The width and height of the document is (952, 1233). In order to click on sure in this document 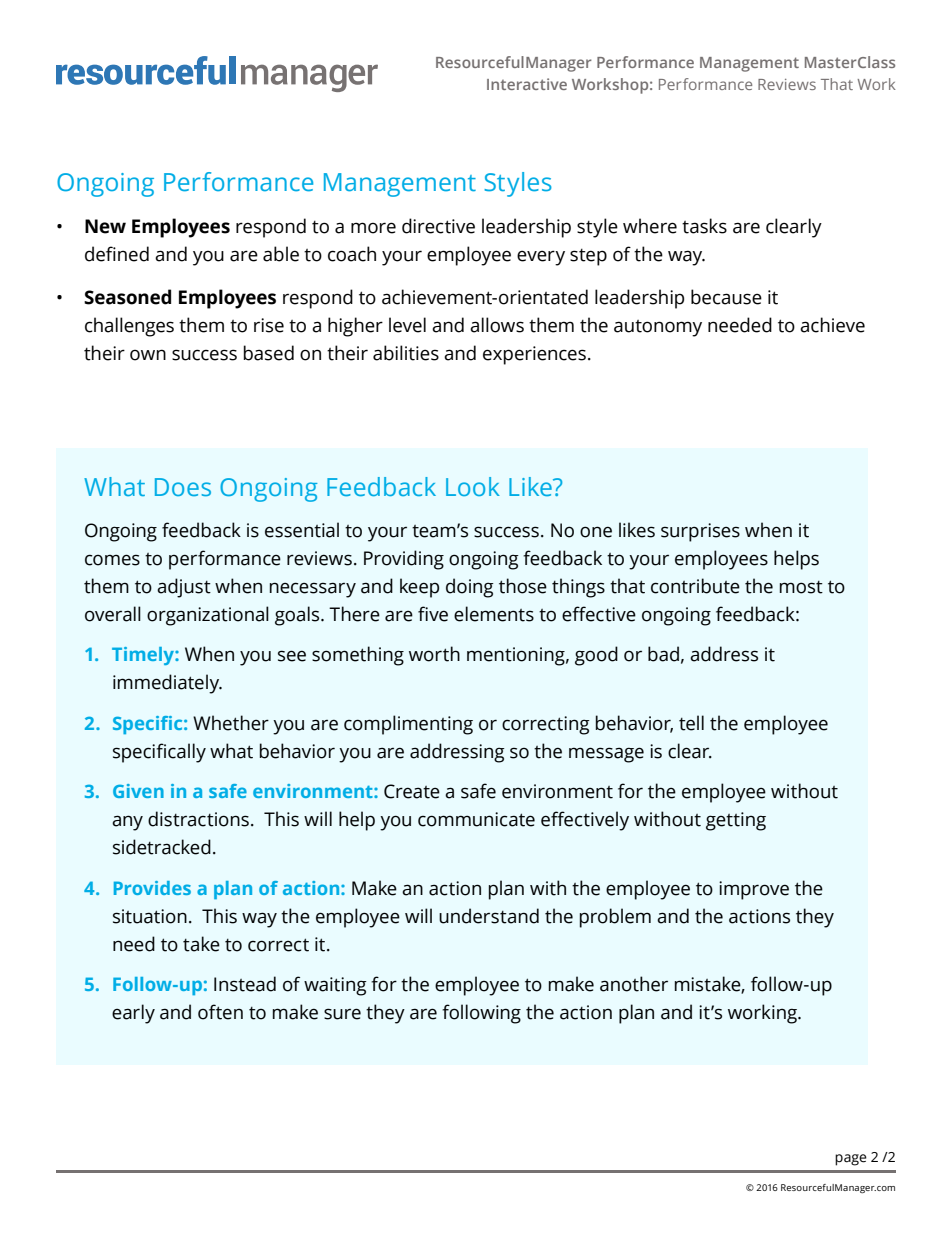, I will do `click(342, 1014)`.
